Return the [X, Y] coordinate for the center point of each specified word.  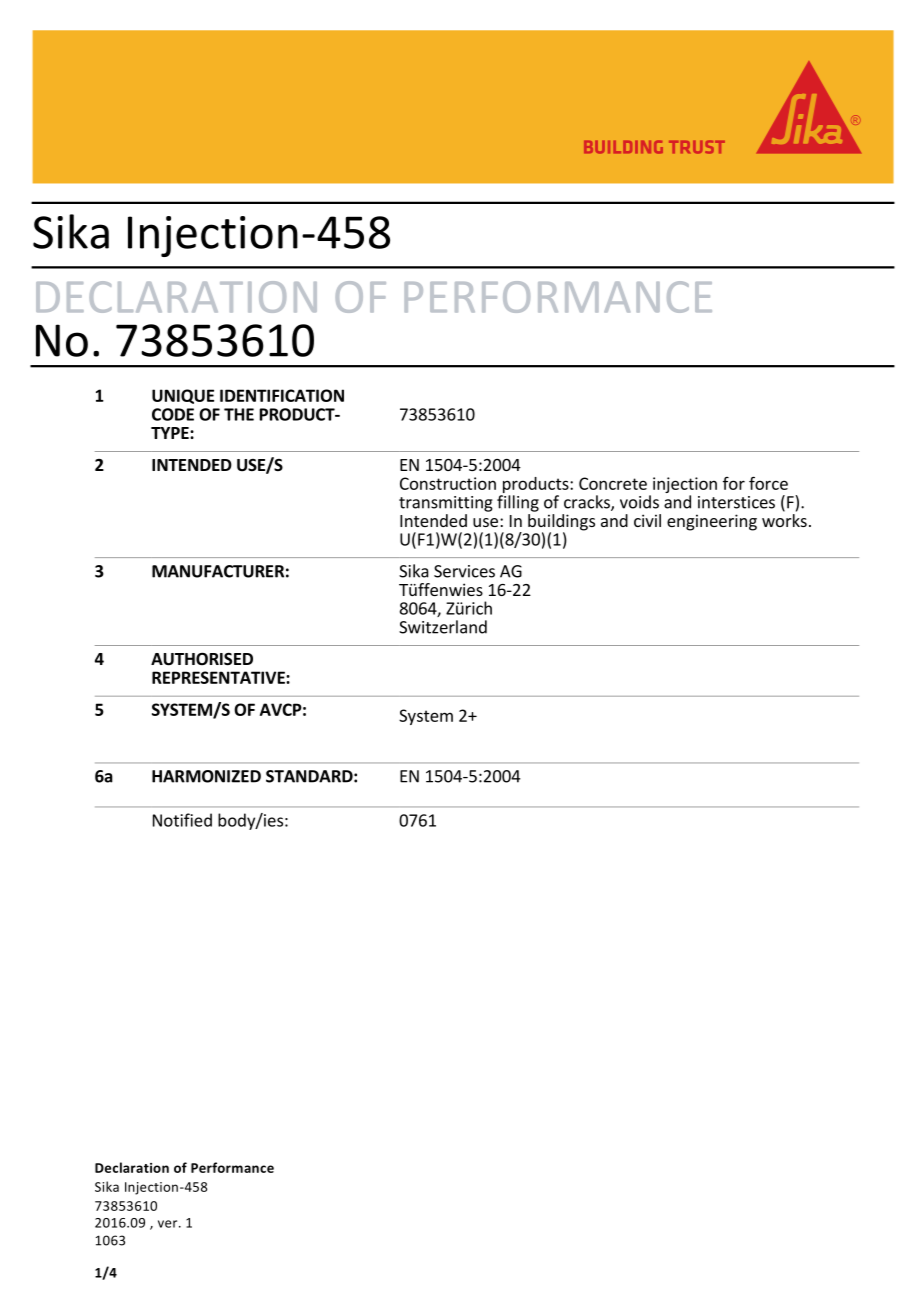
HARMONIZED [206, 776]
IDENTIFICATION [282, 395]
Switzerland [443, 627]
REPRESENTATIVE [219, 677]
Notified [182, 820]
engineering [712, 522]
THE [239, 414]
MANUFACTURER [218, 571]
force [768, 483]
